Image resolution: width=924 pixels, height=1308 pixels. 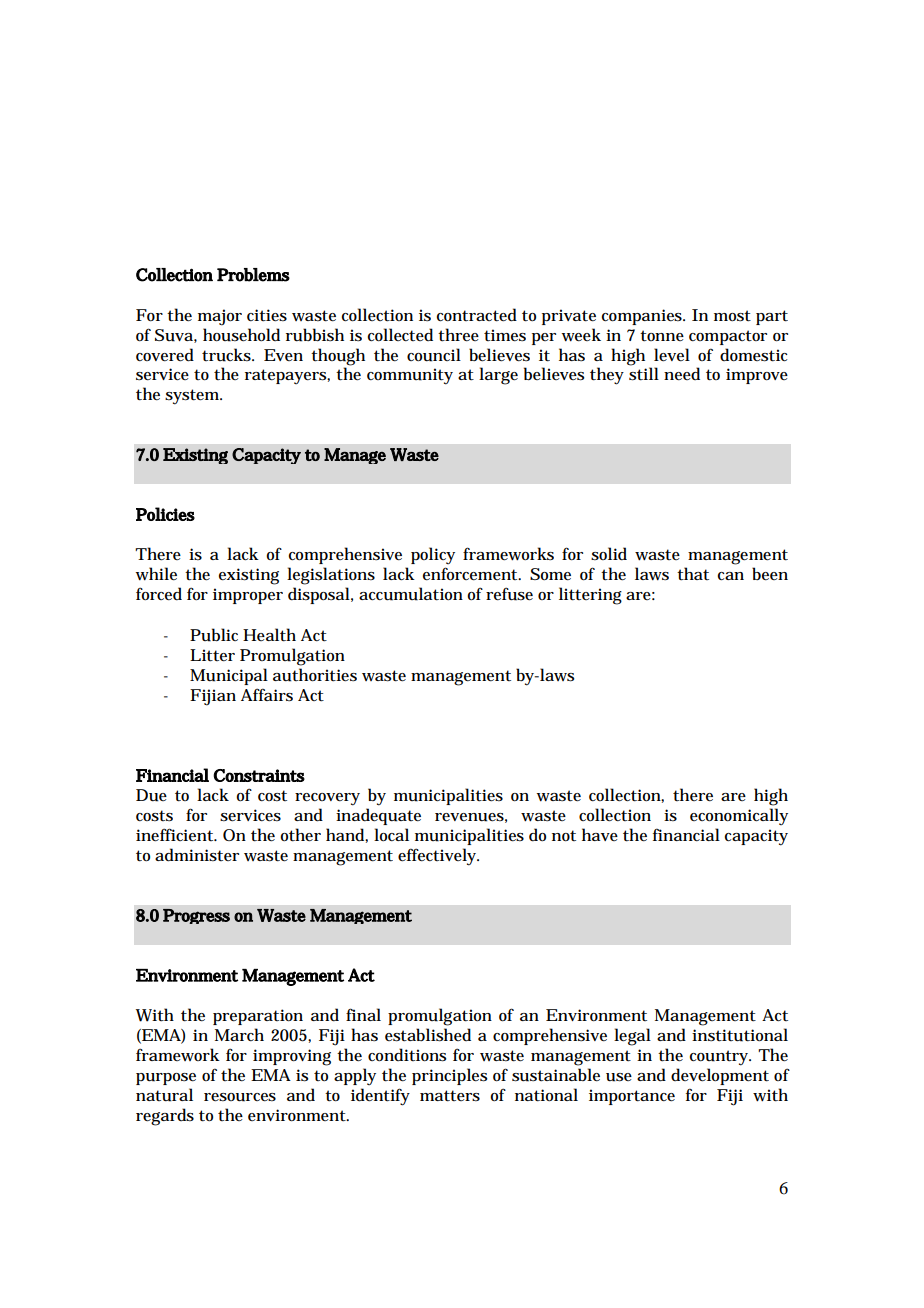 I want to click on most, so click(x=732, y=316).
